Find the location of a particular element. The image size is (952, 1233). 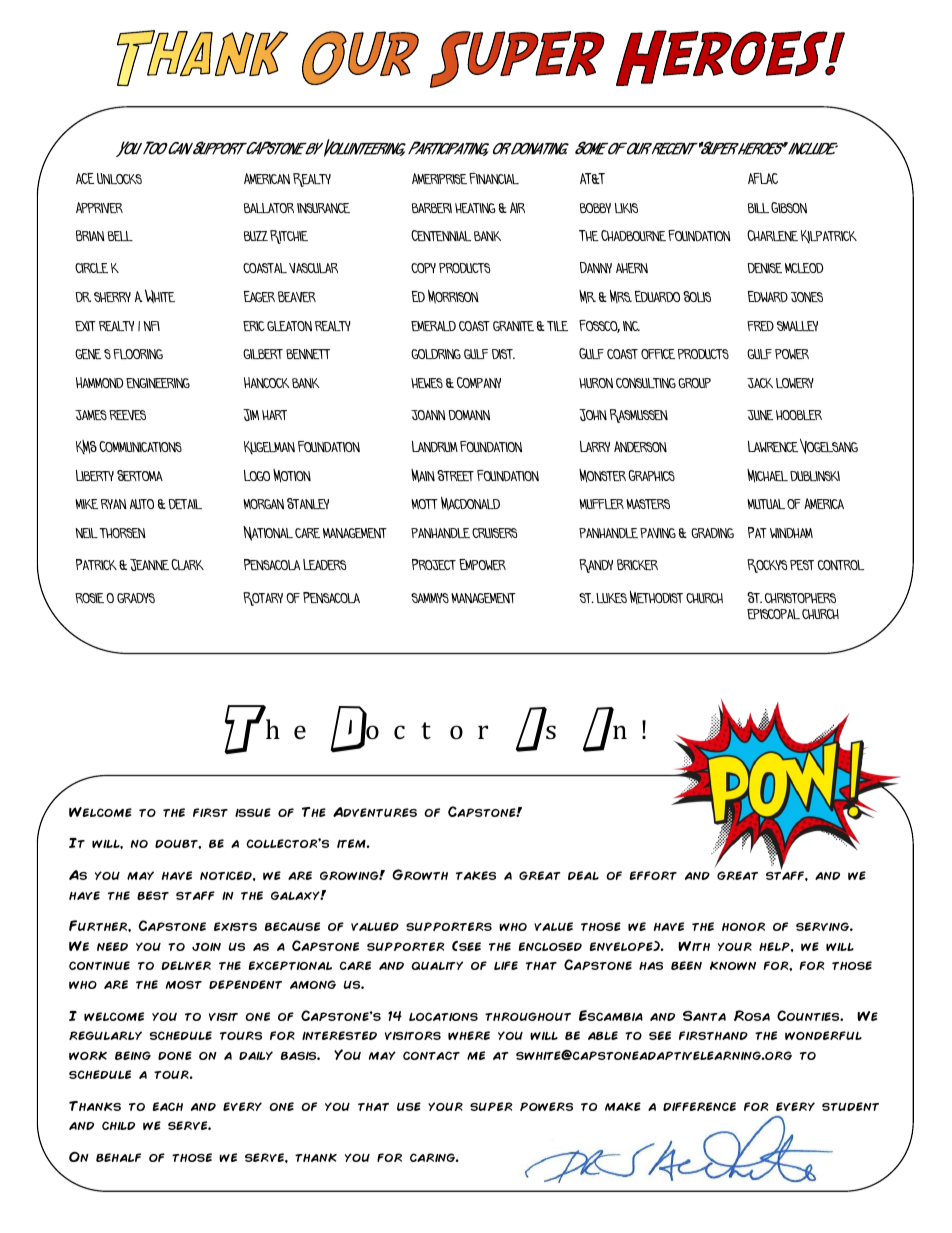

bill is located at coordinates (758, 208).
